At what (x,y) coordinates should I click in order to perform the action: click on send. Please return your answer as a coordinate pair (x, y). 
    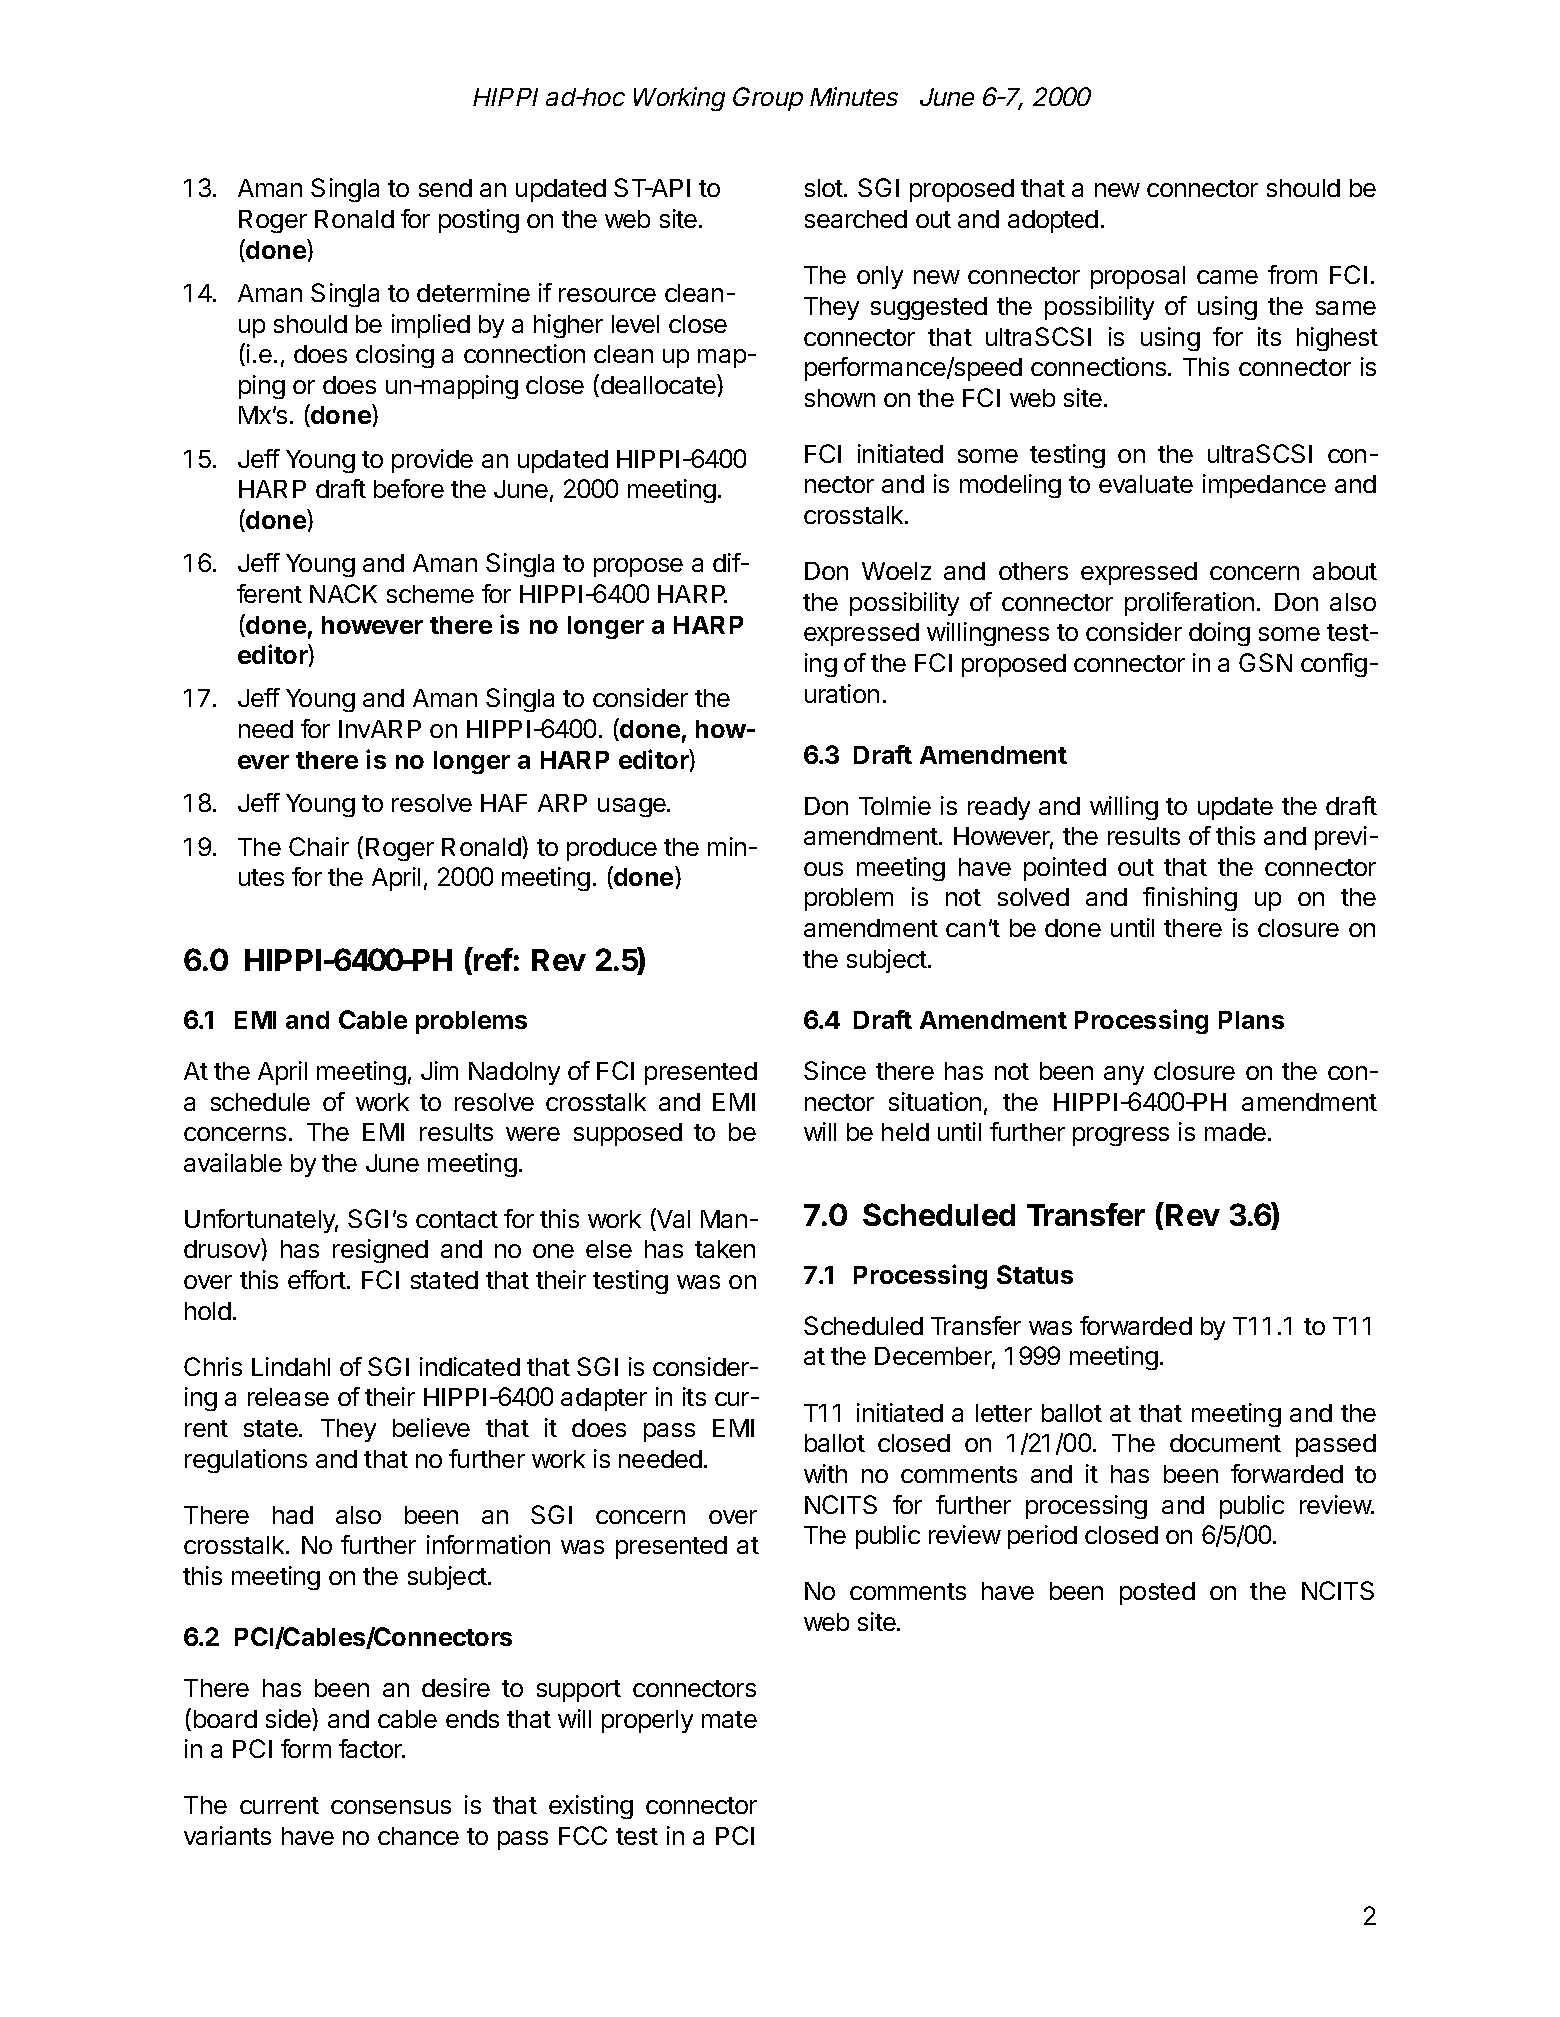
    Looking at the image, I should click on (445, 188).
